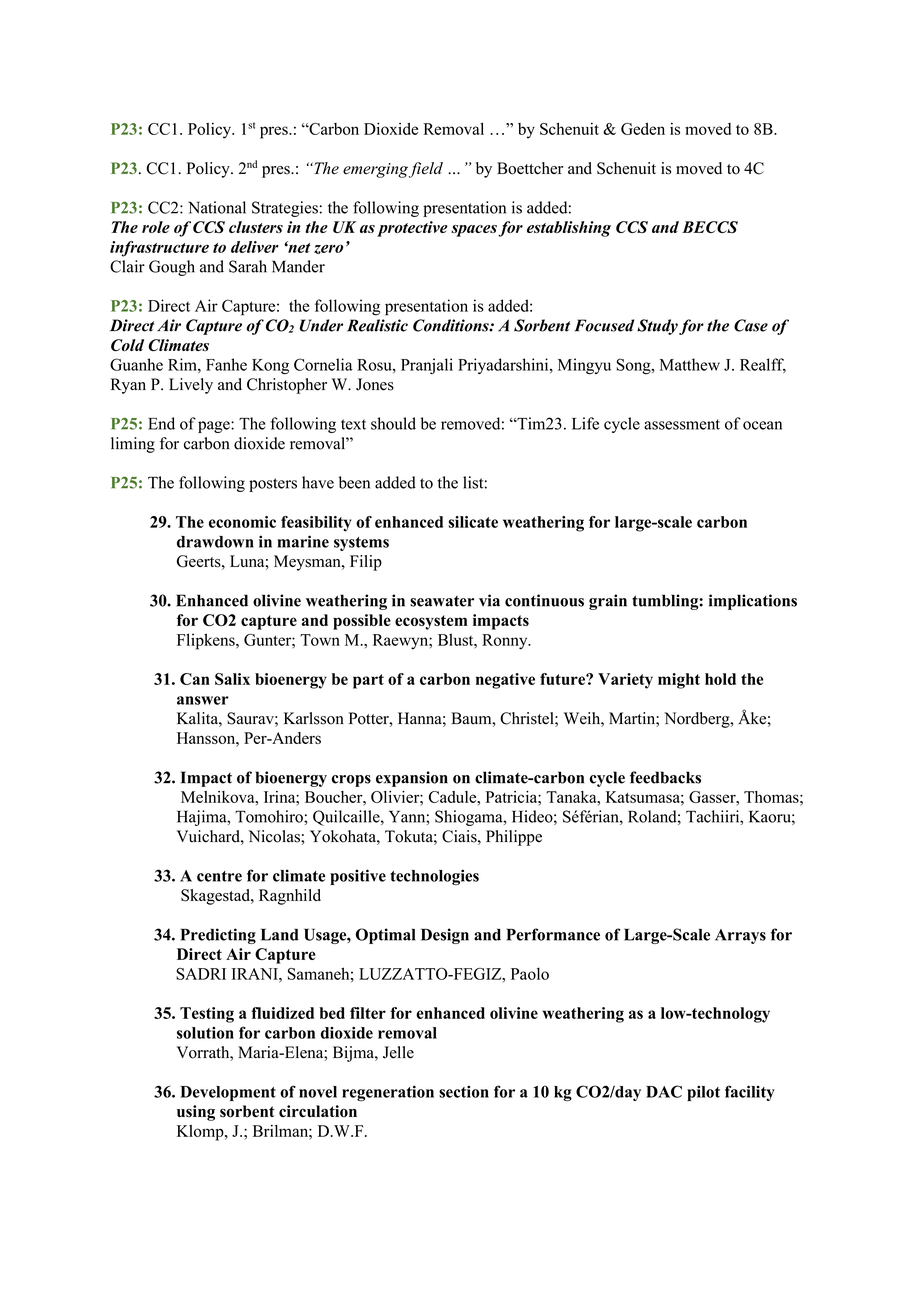  What do you see at coordinates (219, 876) in the document?
I see `centre` at bounding box center [219, 876].
